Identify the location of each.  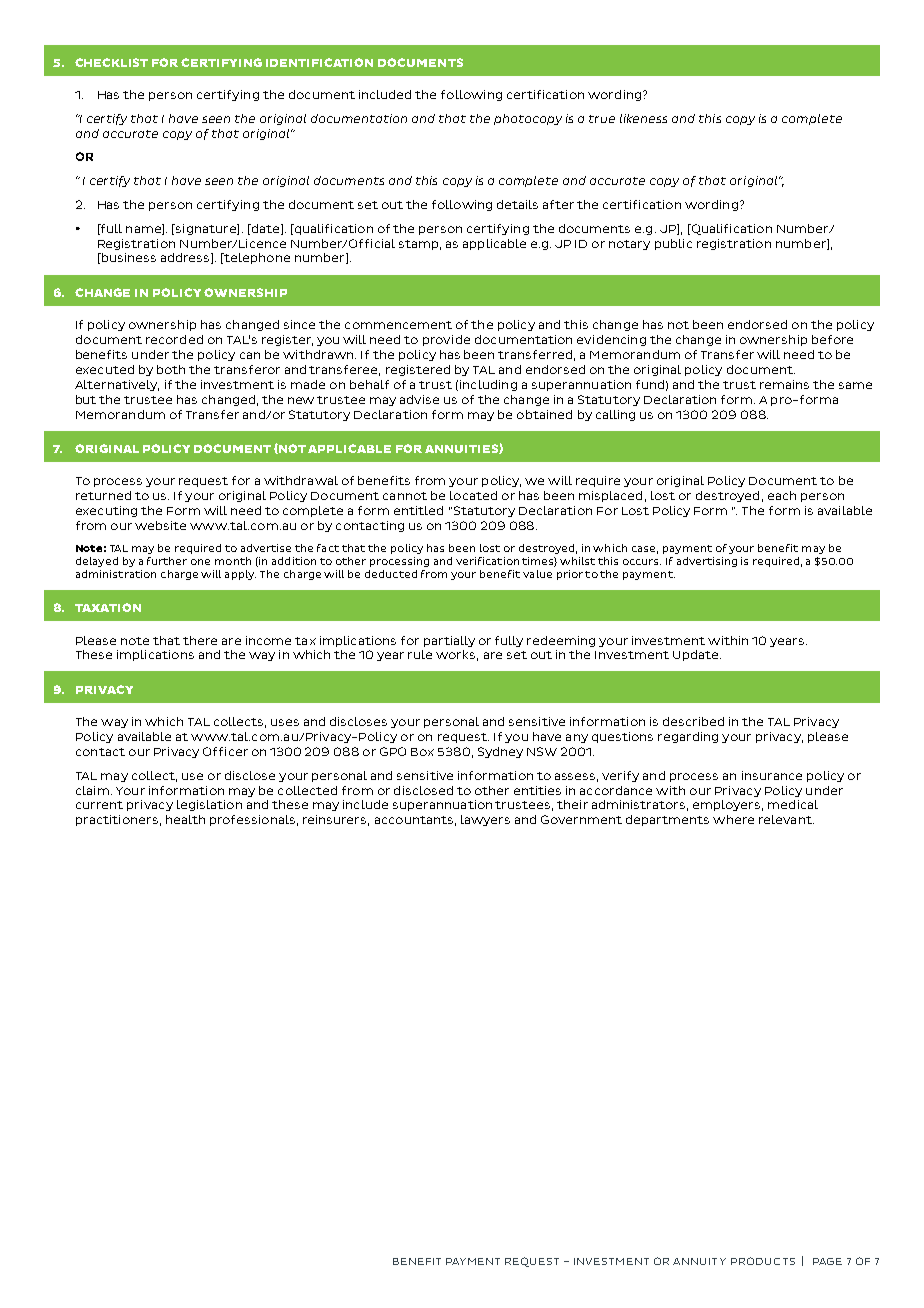
(782, 495).
